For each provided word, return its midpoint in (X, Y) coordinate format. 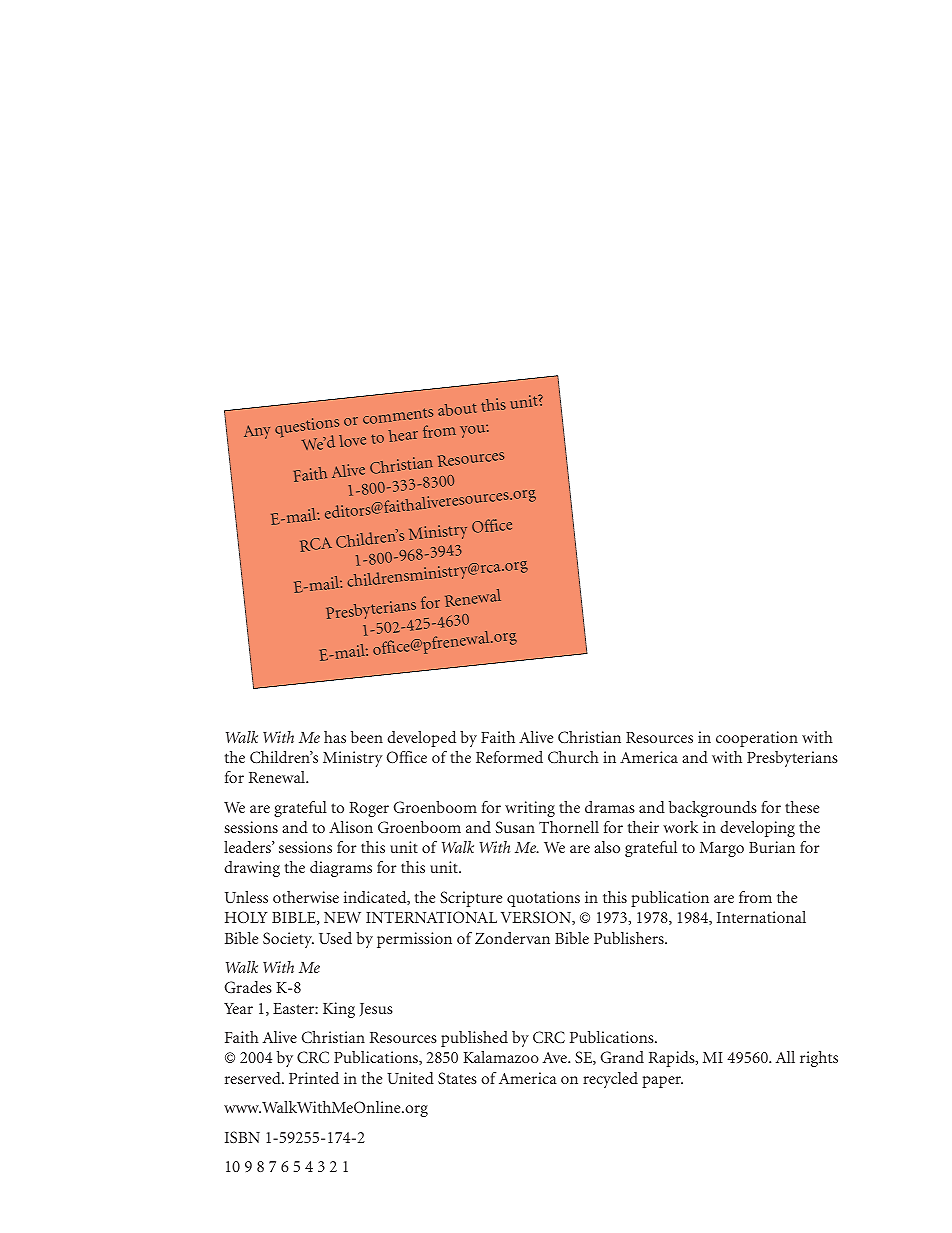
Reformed (509, 757)
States (457, 1078)
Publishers (630, 938)
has (335, 737)
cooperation (757, 739)
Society (288, 940)
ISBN (242, 1137)
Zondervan (512, 938)
